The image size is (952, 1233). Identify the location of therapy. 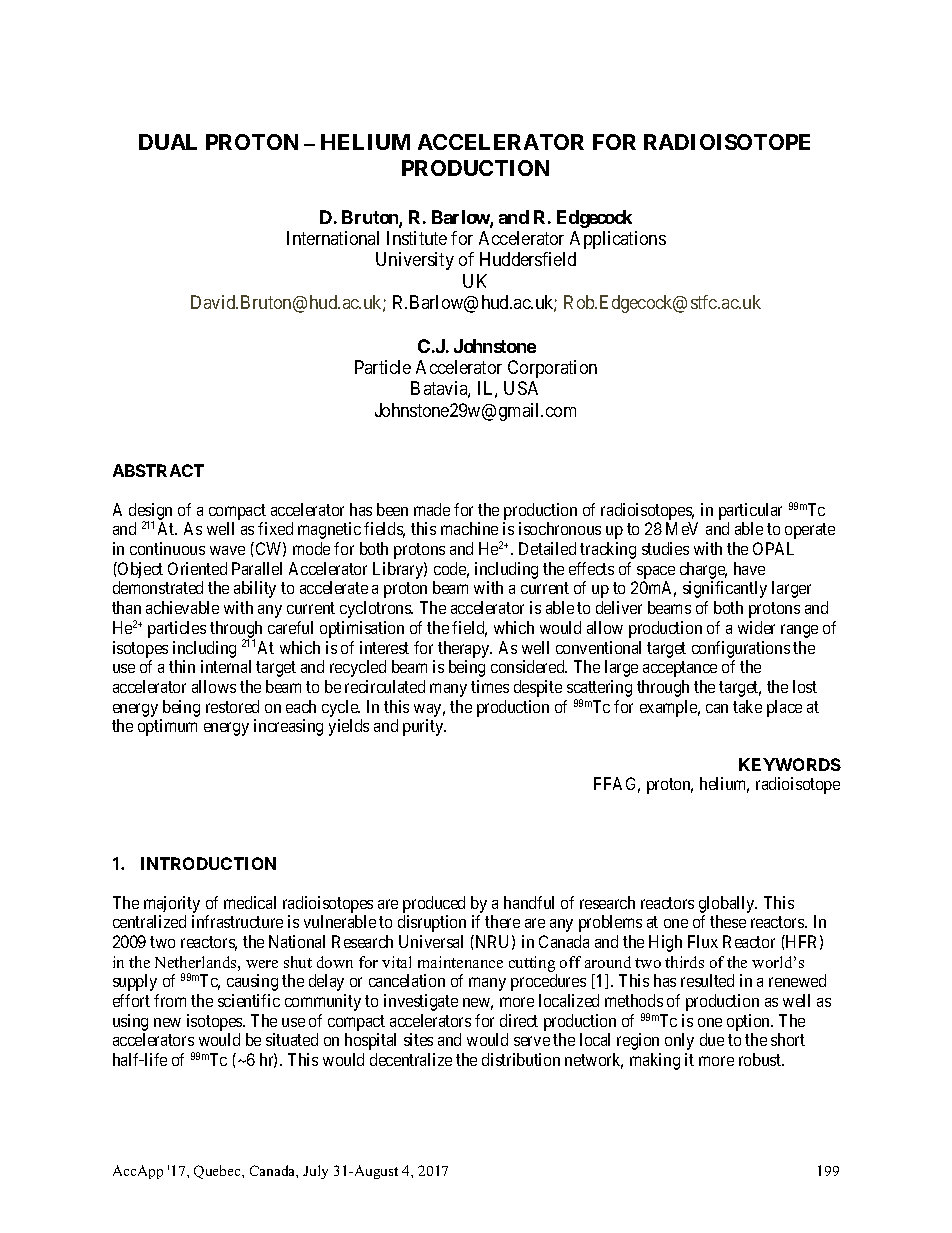
(465, 649).
